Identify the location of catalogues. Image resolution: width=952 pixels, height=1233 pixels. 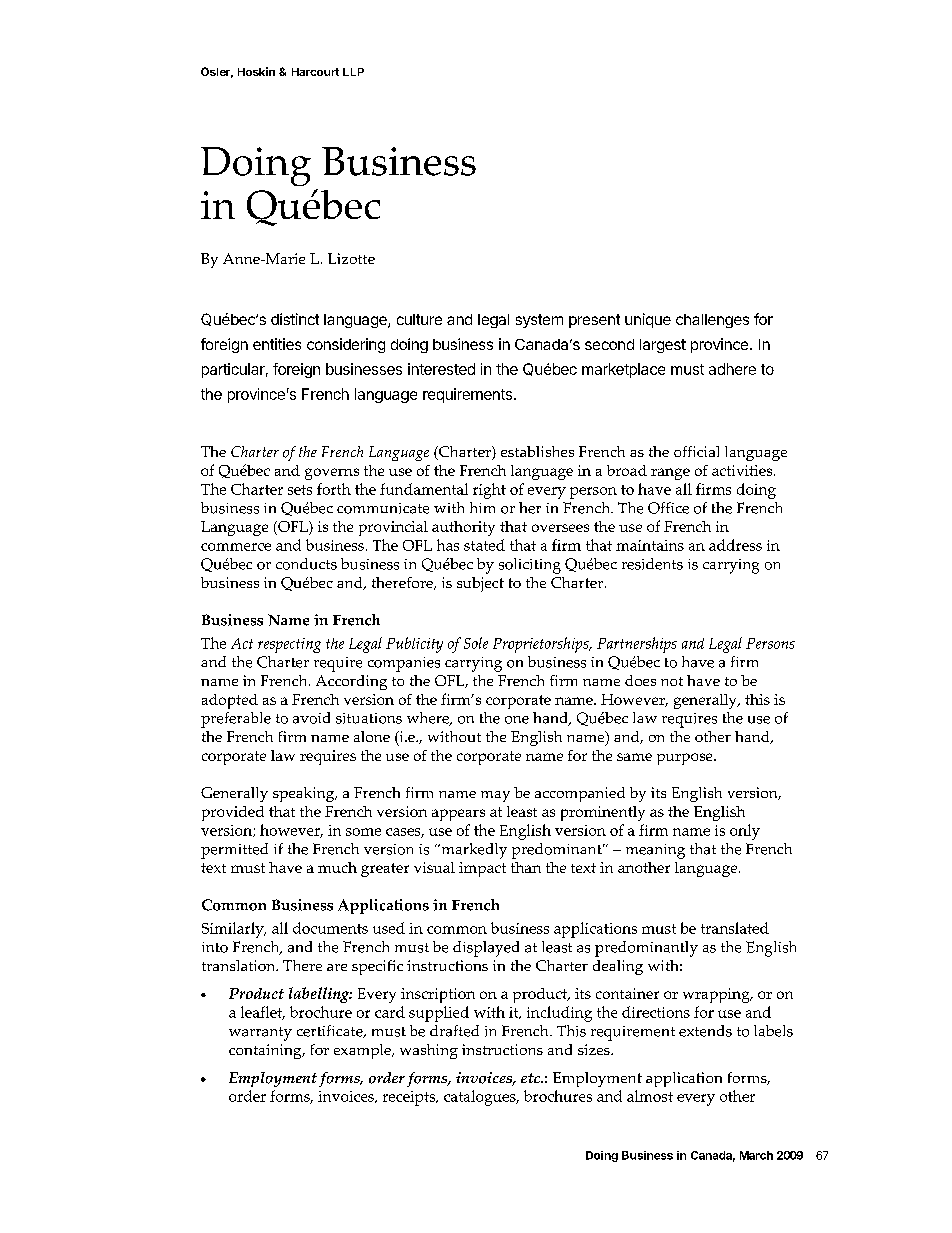
(481, 1098).
